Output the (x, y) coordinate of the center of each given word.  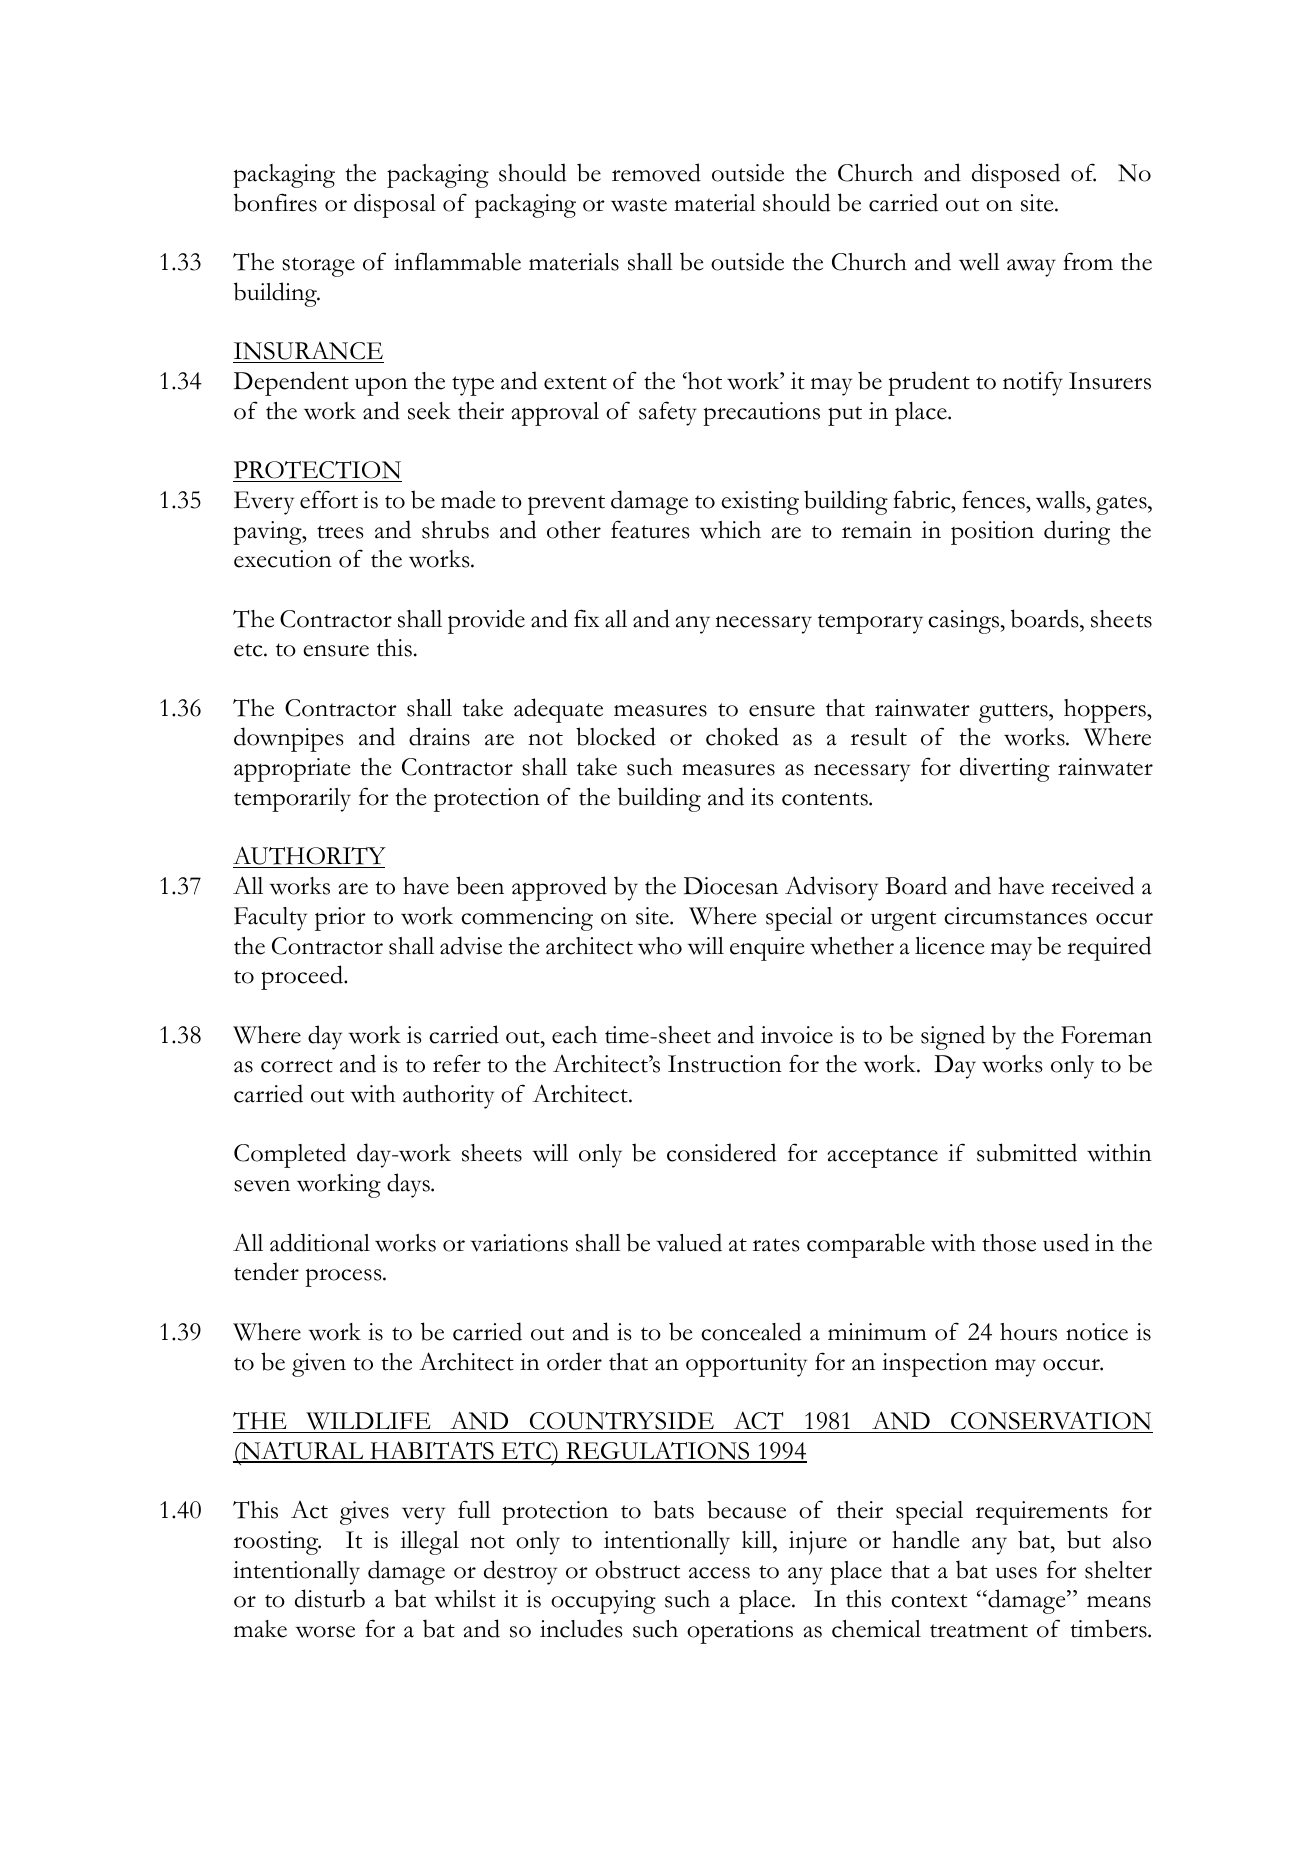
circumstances (1015, 916)
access (719, 1573)
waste (639, 205)
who (660, 946)
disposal (395, 205)
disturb (330, 1598)
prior (340, 919)
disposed (1016, 175)
